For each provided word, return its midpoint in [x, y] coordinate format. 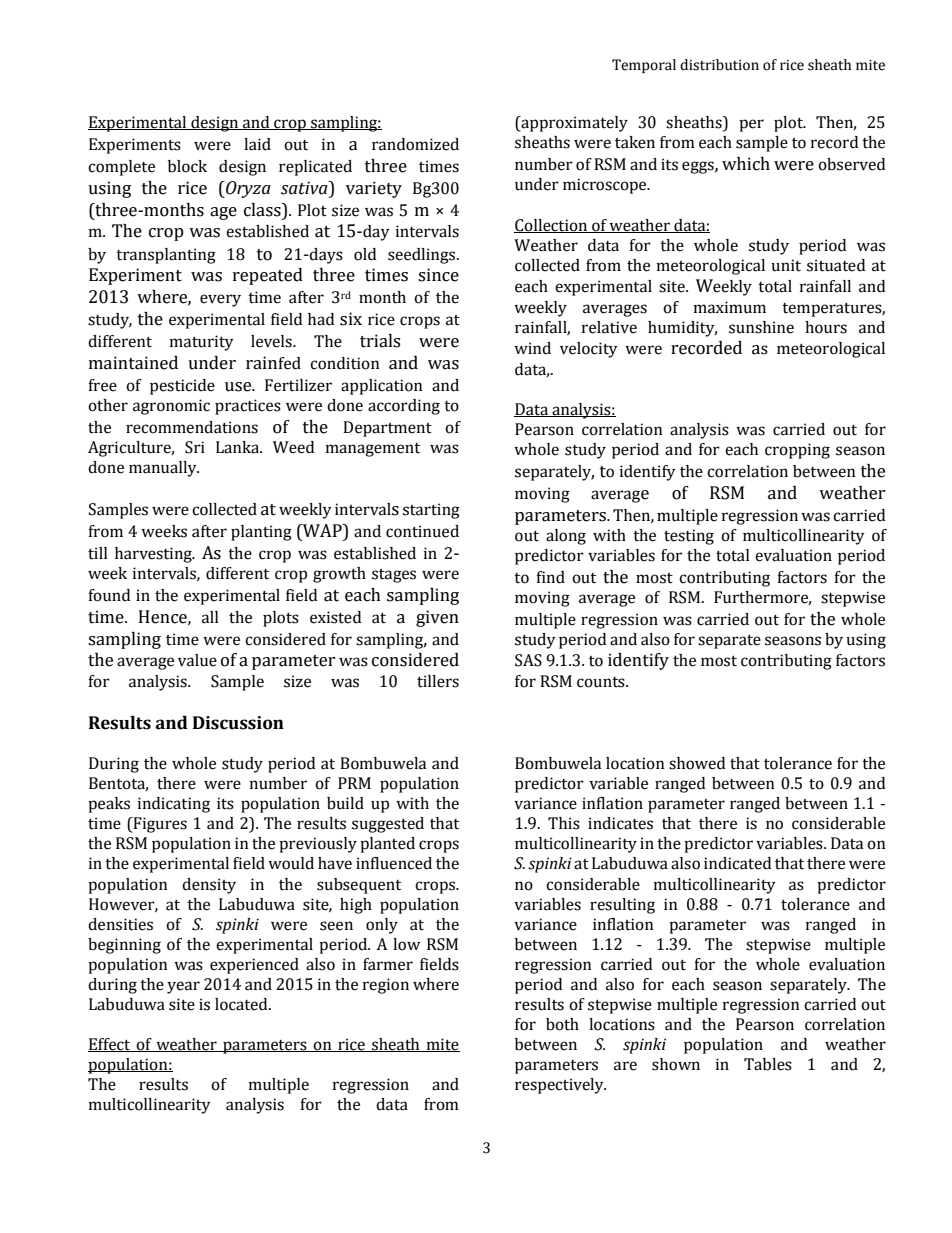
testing [689, 537]
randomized [415, 144]
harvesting [154, 555]
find [550, 577]
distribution [719, 65]
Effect [110, 1045]
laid [257, 144]
